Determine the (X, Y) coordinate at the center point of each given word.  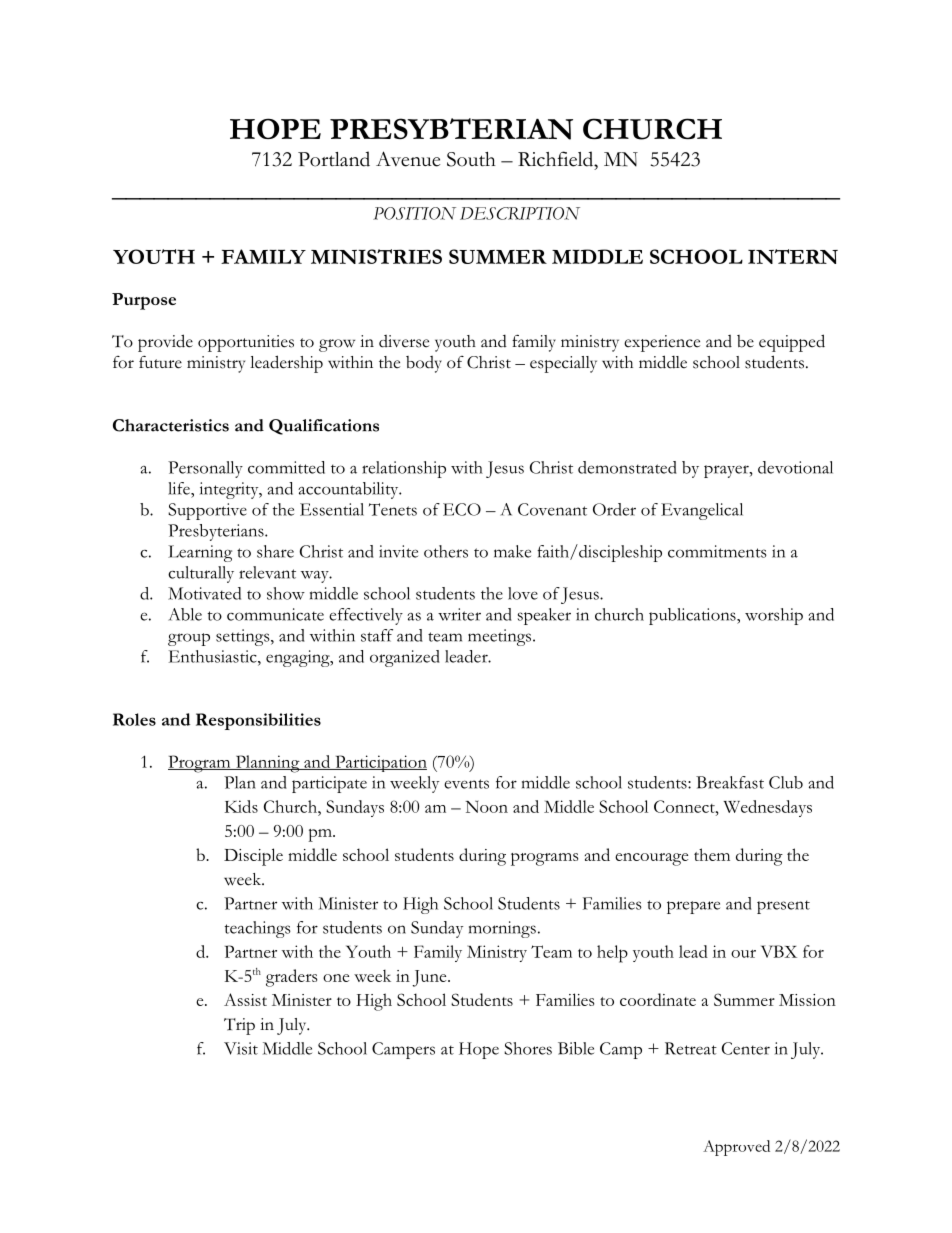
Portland (334, 159)
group (189, 639)
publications (693, 616)
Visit (241, 1048)
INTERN (793, 256)
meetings (501, 637)
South (471, 159)
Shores (528, 1048)
